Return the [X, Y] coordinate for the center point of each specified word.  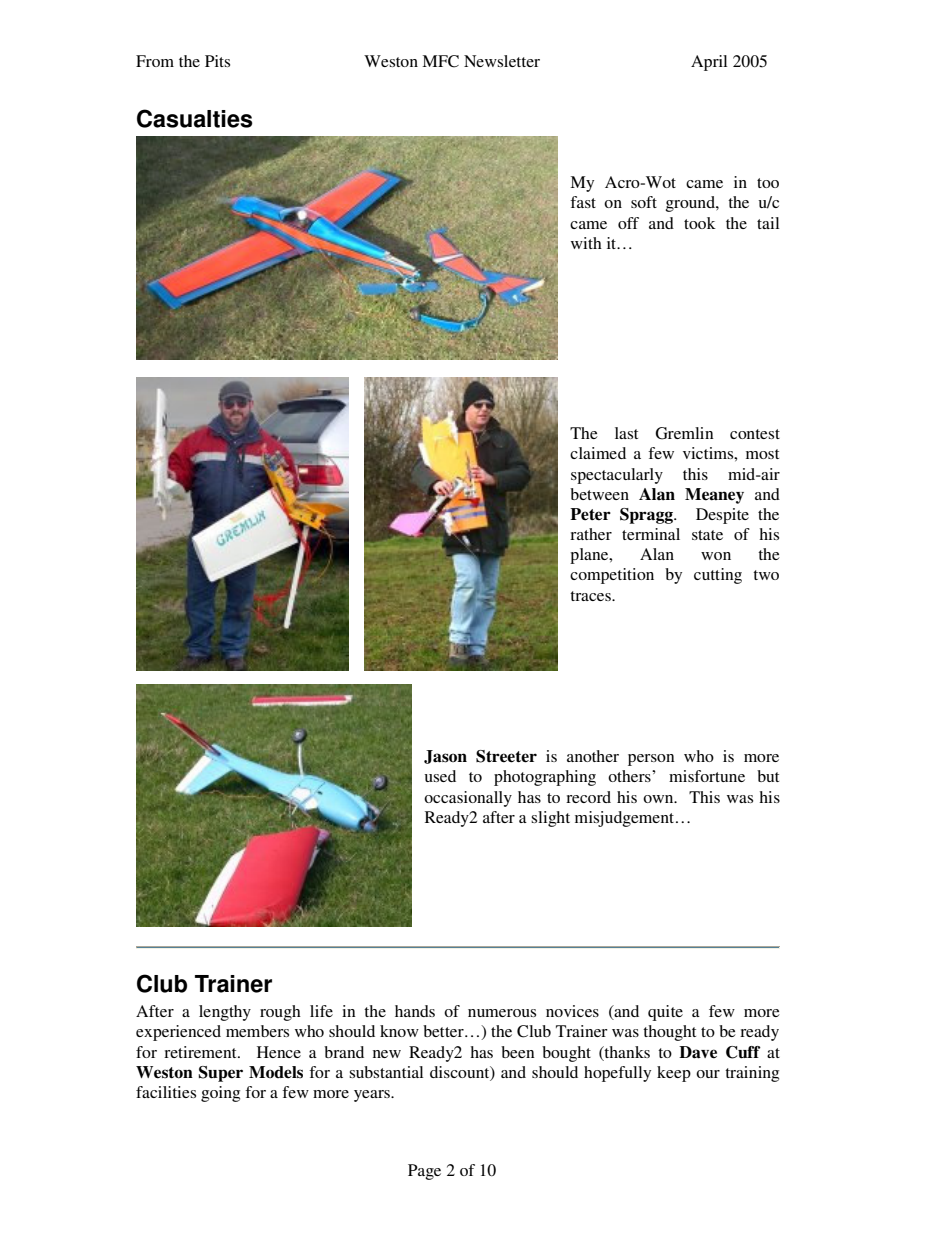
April [709, 63]
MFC [440, 61]
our [708, 1074]
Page [424, 1172]
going [220, 1094]
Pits [217, 61]
